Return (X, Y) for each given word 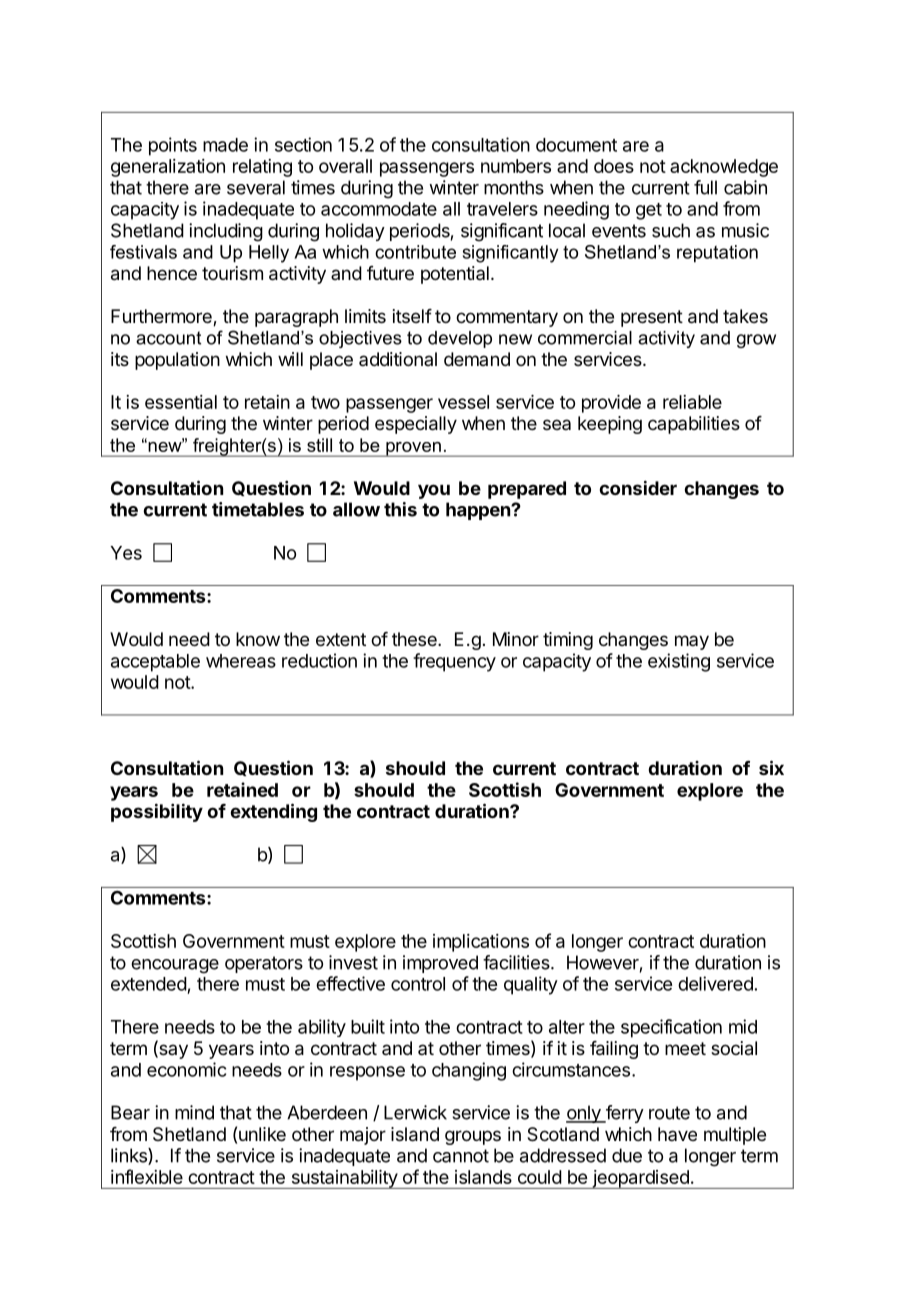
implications (481, 943)
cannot (461, 1156)
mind (194, 1112)
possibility (157, 812)
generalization (168, 168)
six (771, 767)
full (705, 187)
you (434, 491)
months (514, 187)
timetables (258, 509)
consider (638, 487)
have (677, 1134)
